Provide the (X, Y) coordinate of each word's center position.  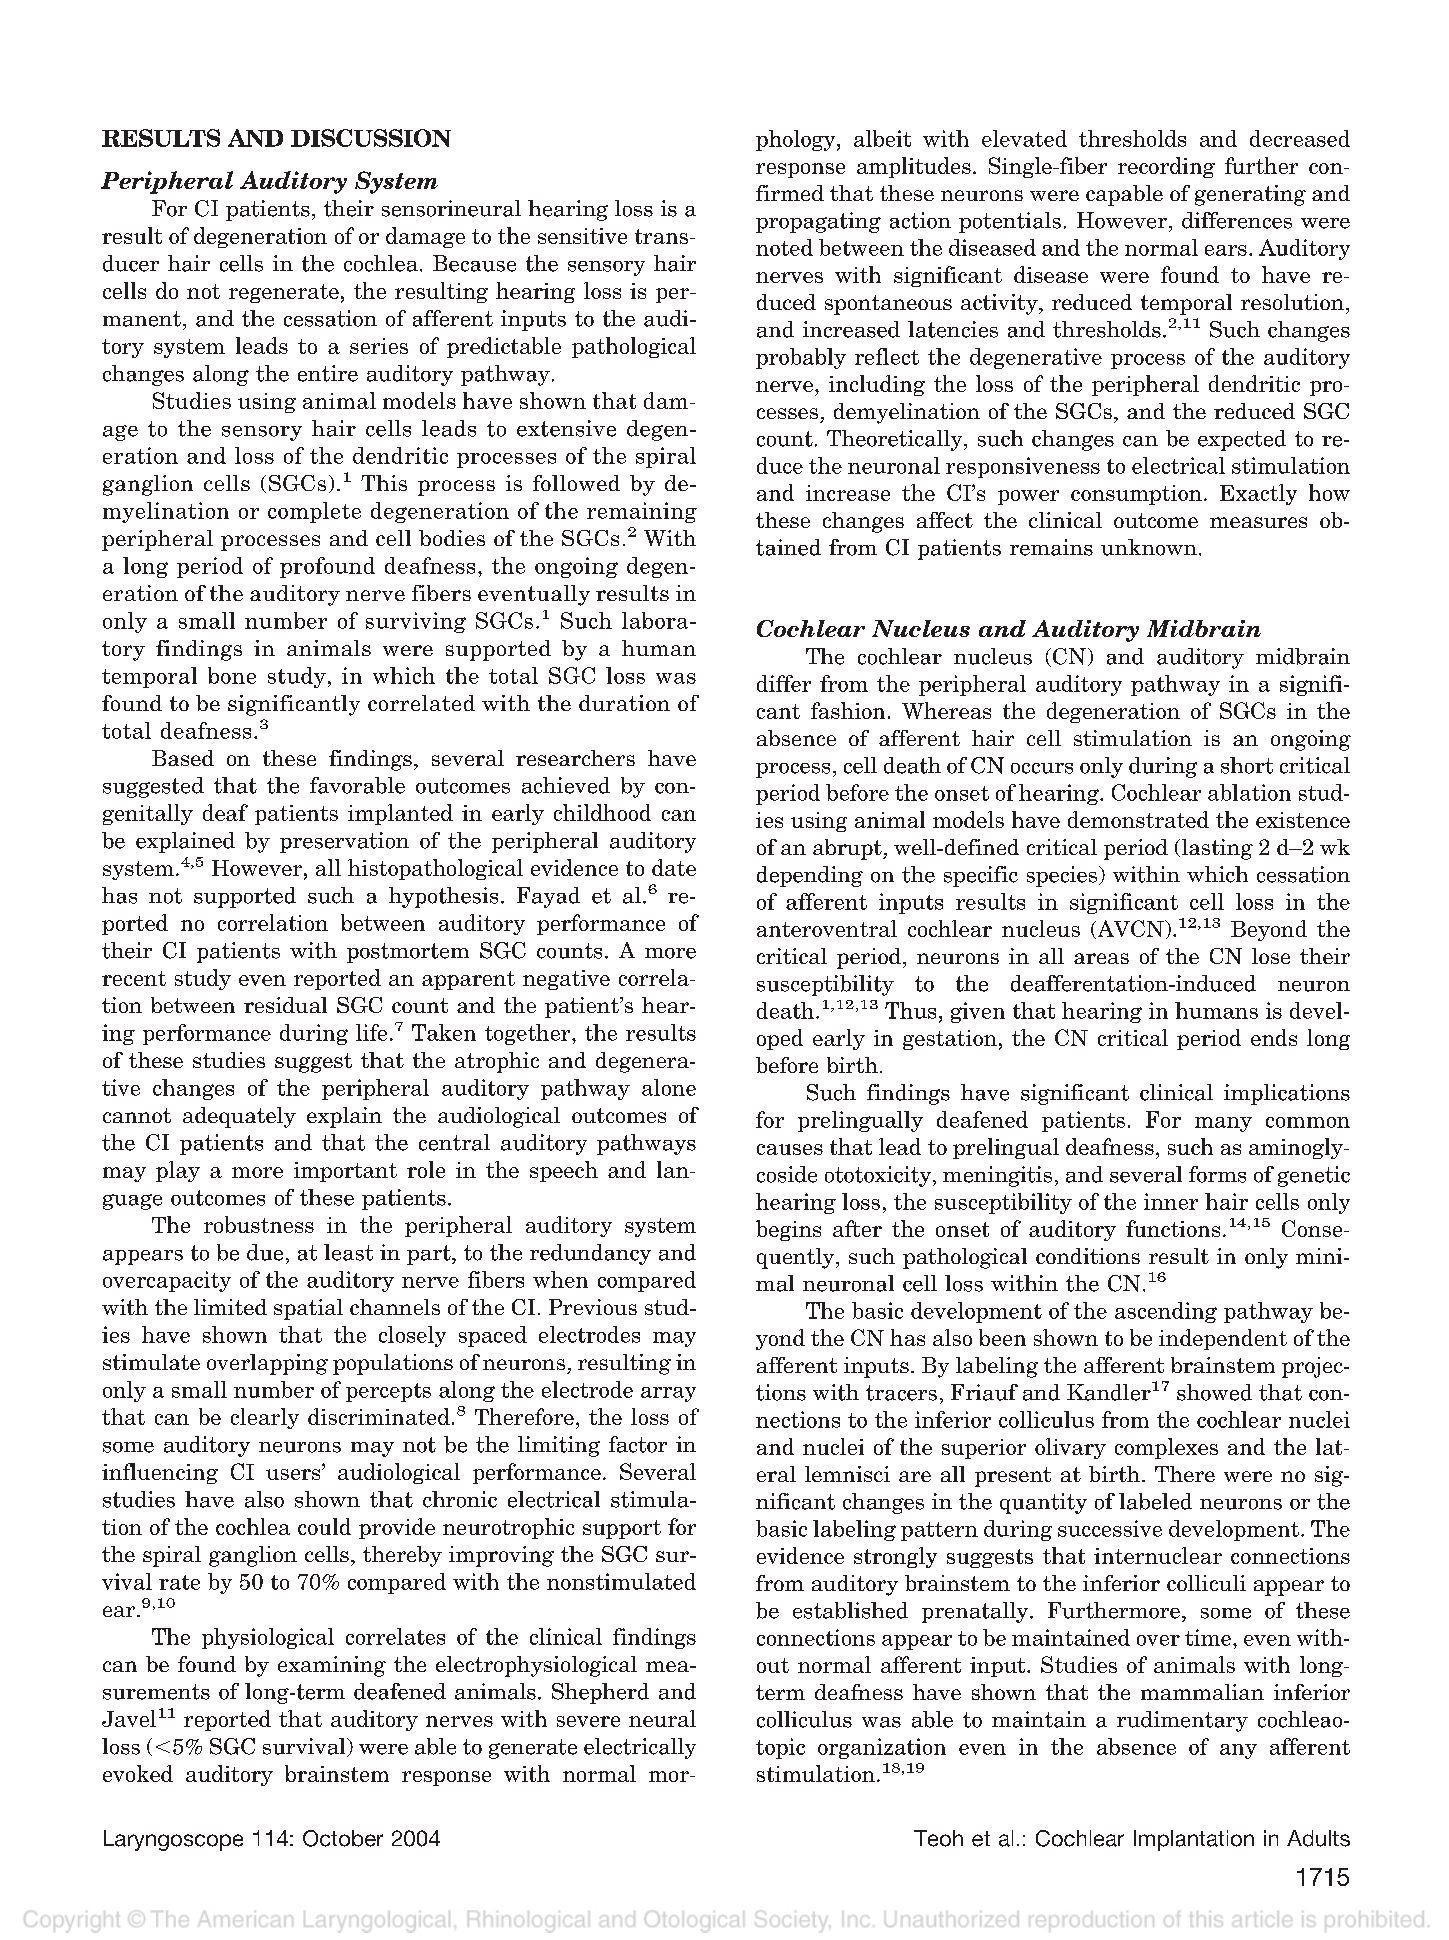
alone (669, 1087)
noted (784, 247)
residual (285, 1005)
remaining (642, 512)
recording (1166, 167)
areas (1101, 958)
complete (314, 512)
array (668, 1394)
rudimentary (1182, 1721)
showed (1214, 1392)
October (343, 1838)
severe (588, 1721)
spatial (308, 1309)
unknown (1149, 547)
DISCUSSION (371, 138)
